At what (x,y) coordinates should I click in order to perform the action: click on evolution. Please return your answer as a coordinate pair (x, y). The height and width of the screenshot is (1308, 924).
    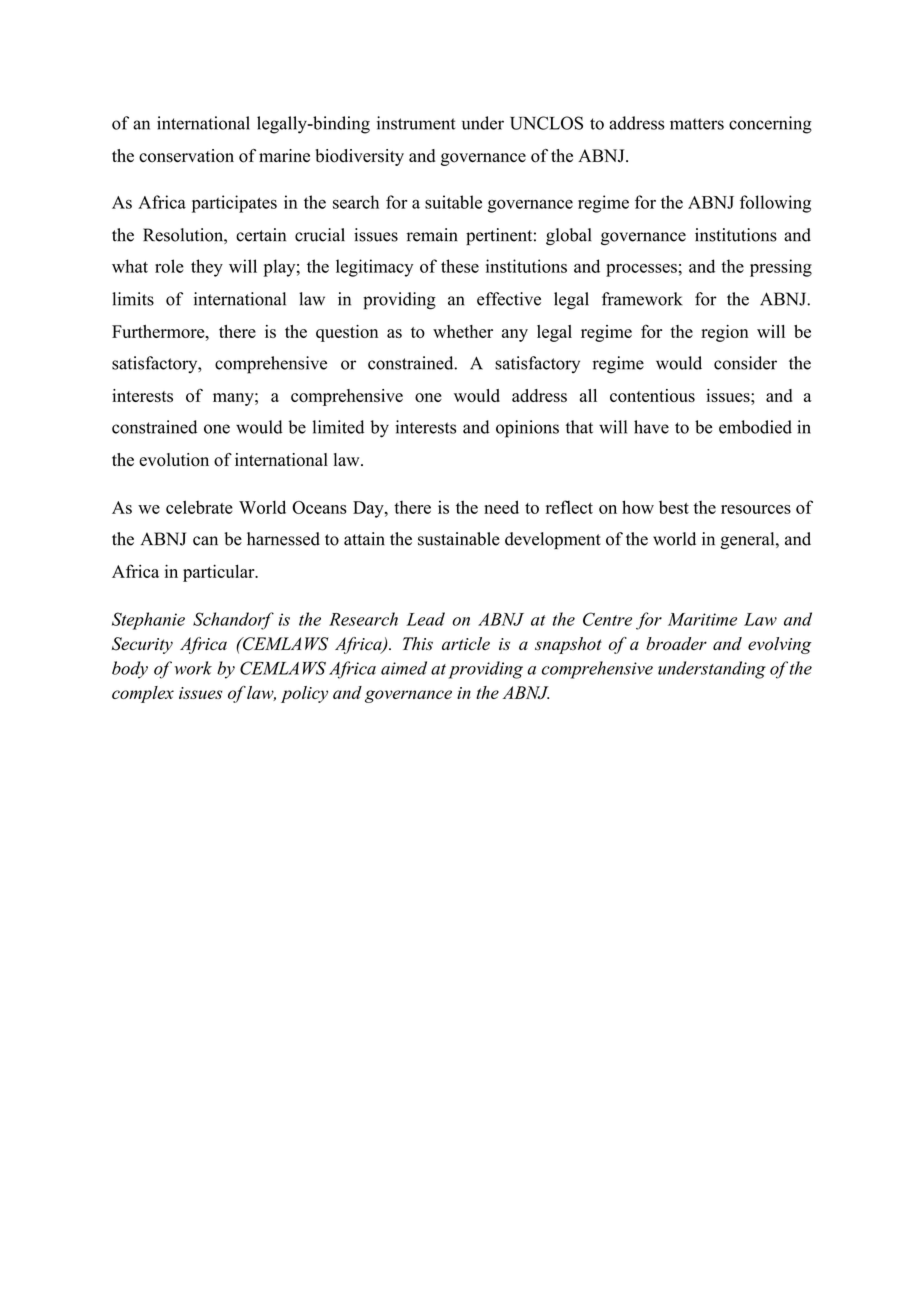
    Looking at the image, I should click on (174, 460).
